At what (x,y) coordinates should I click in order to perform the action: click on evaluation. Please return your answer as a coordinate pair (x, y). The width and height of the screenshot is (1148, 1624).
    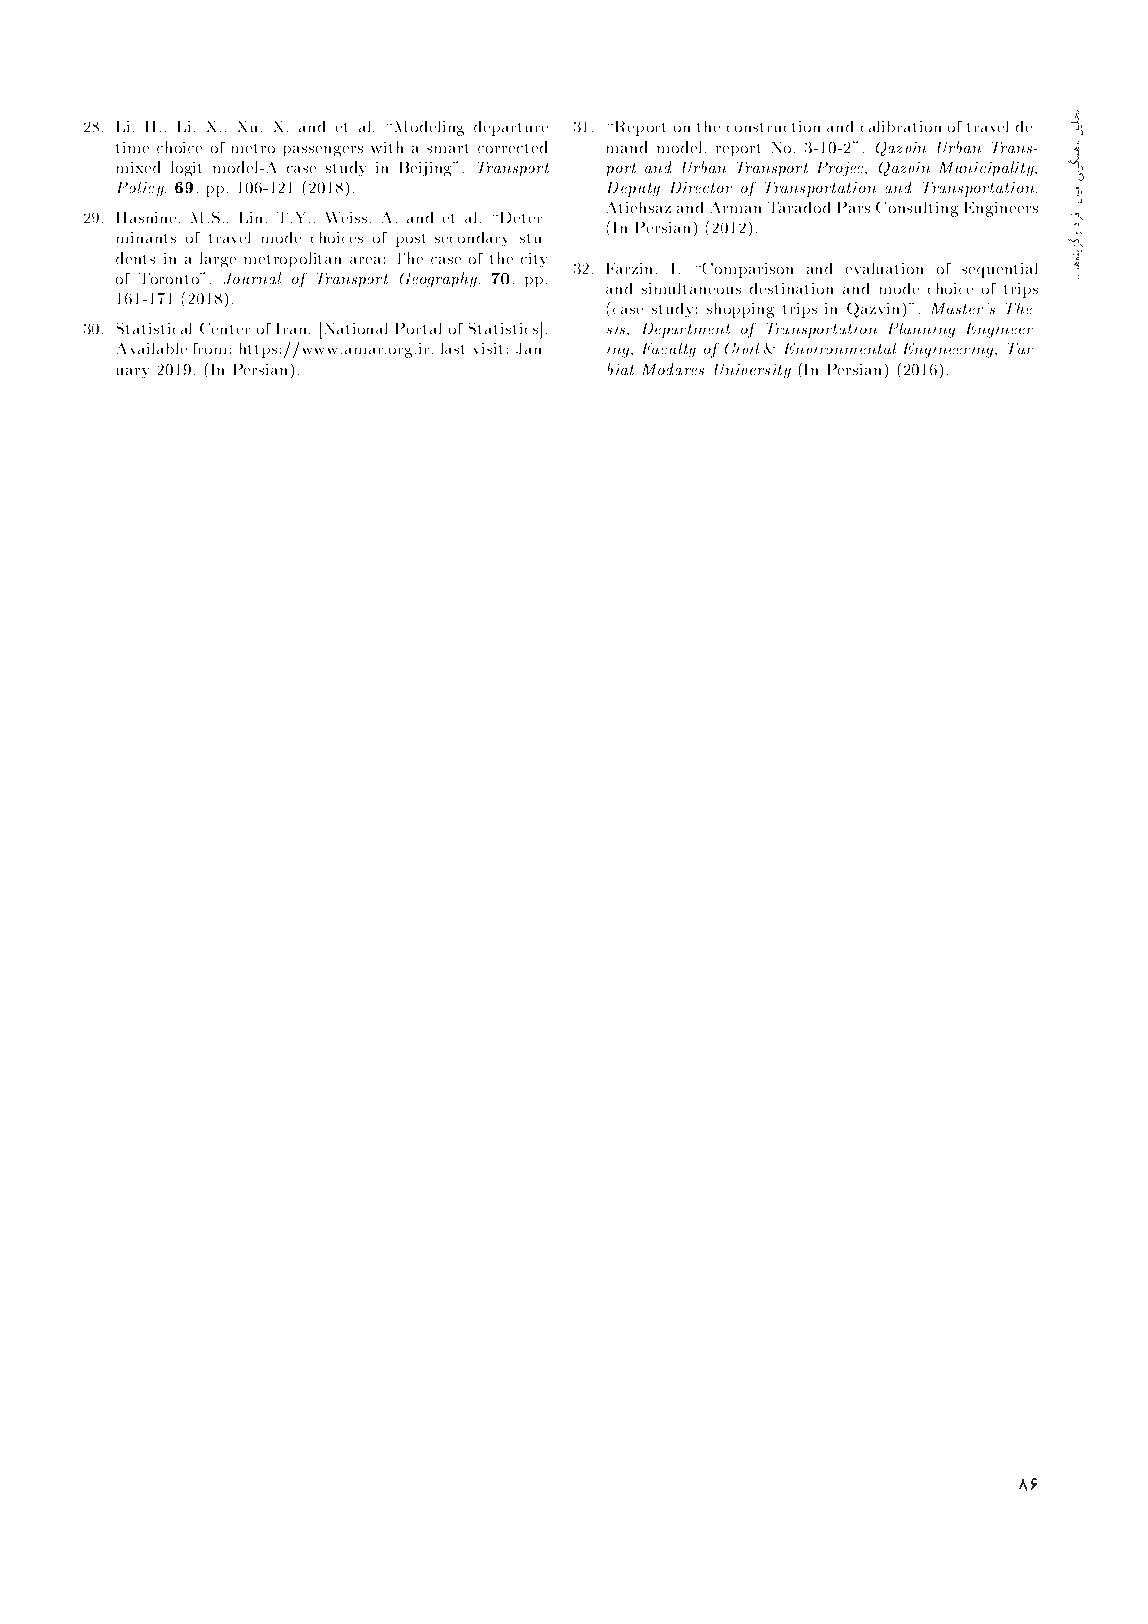
    Looking at the image, I should click on (884, 268).
